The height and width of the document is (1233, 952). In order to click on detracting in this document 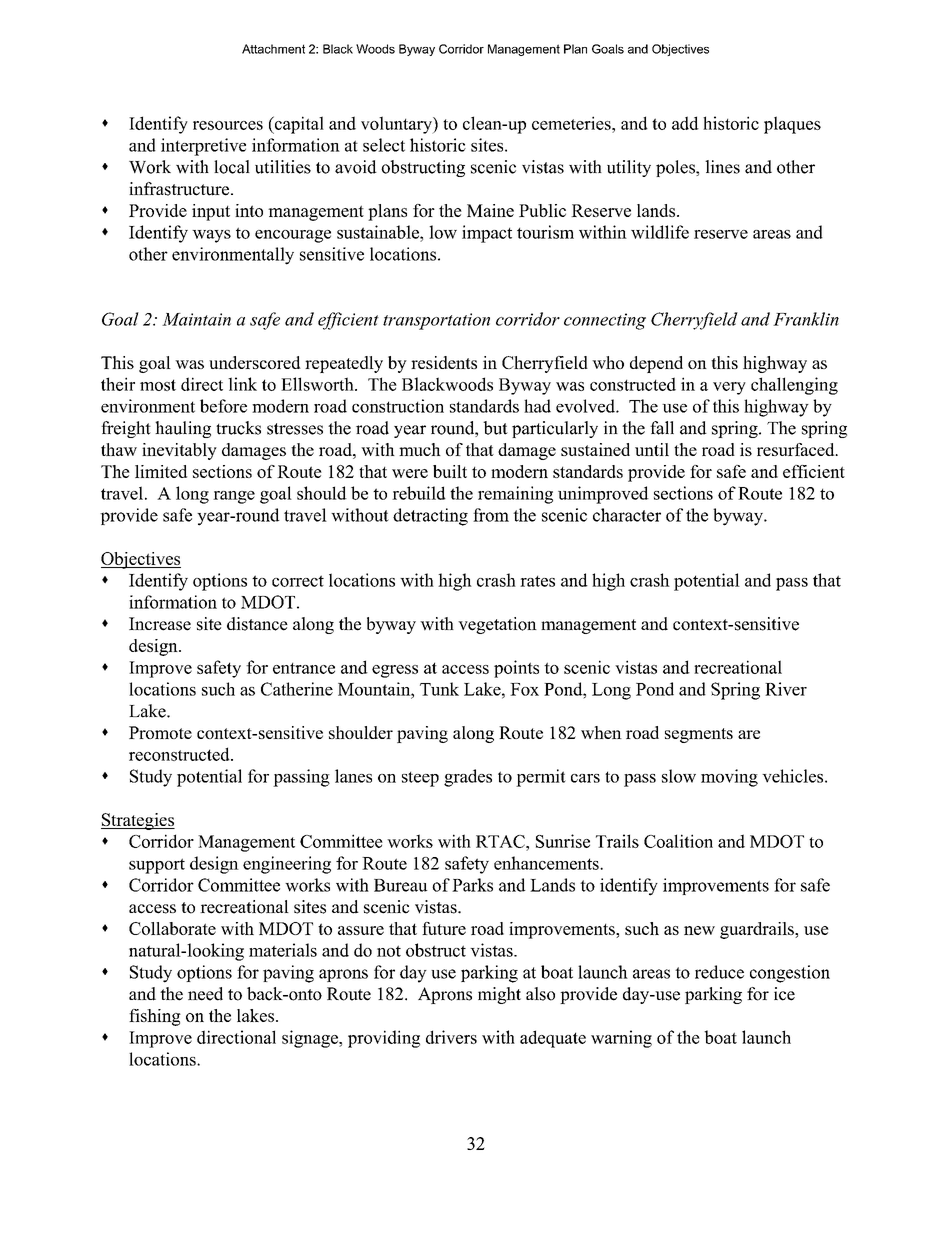, I will do `click(430, 517)`.
